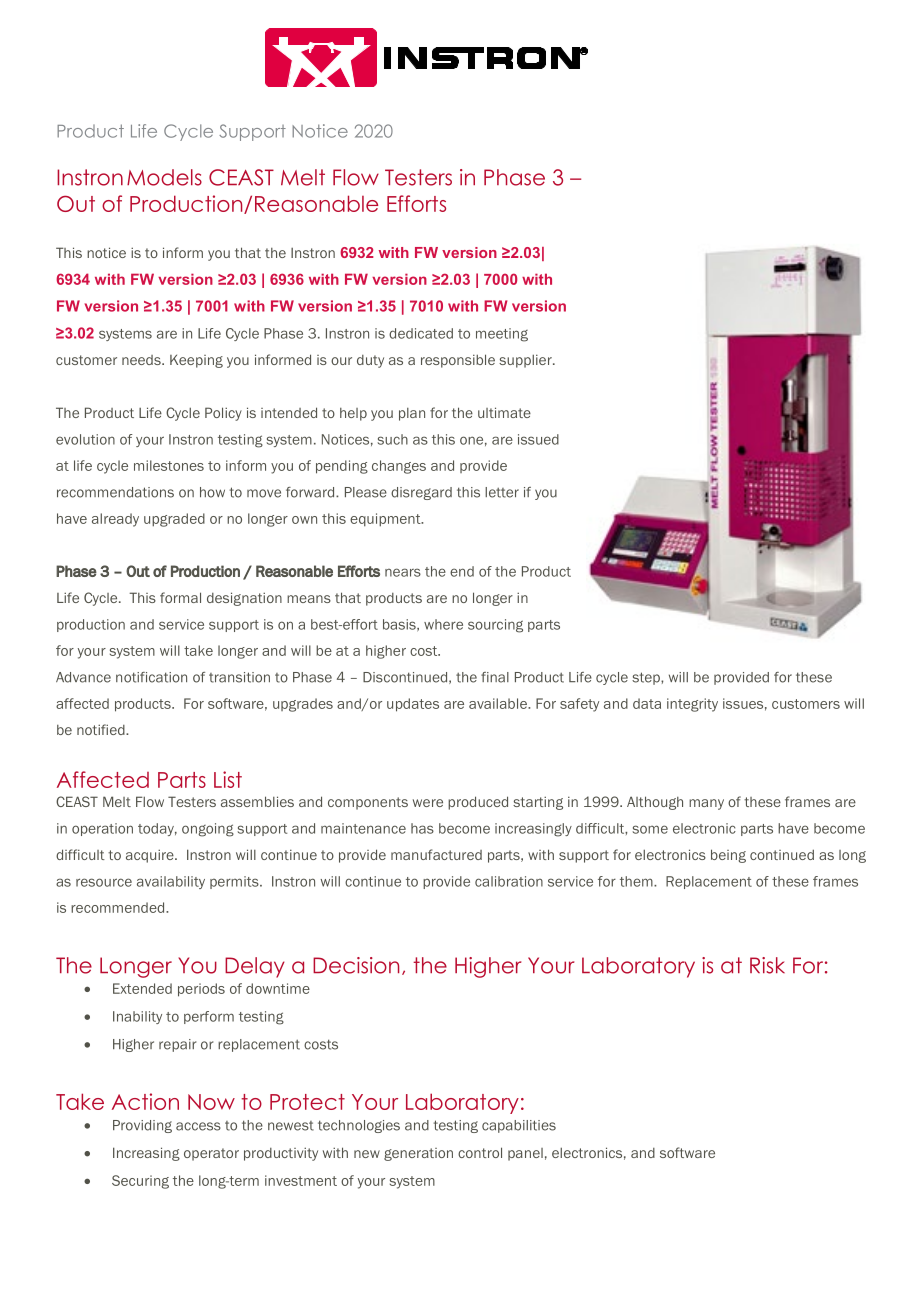 The image size is (924, 1308). Describe the element at coordinates (151, 677) in the screenshot. I see `notification` at that location.
